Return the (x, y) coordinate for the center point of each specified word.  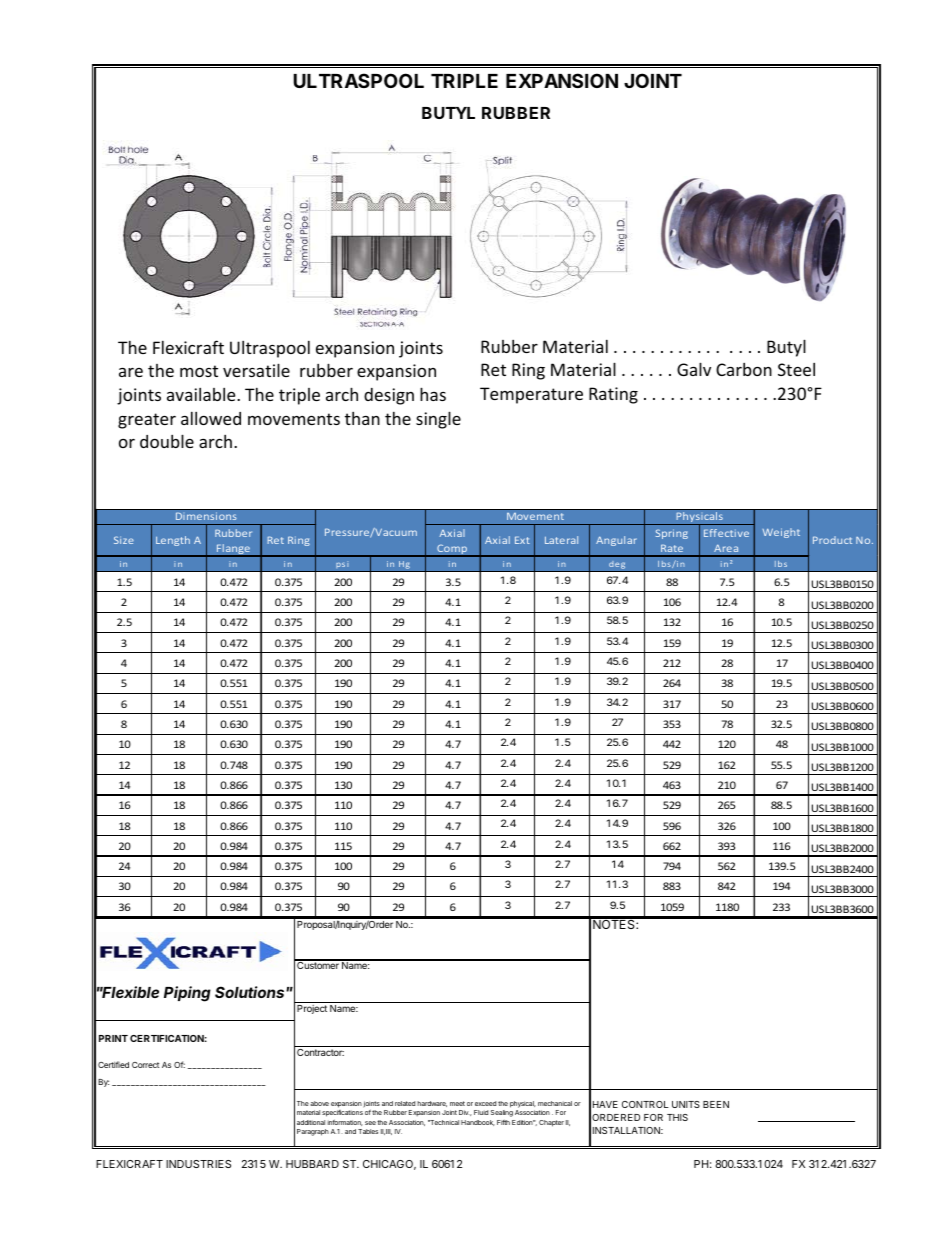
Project (312, 1009)
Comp (452, 550)
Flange (233, 550)
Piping (187, 994)
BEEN (716, 1104)
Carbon (744, 369)
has (433, 394)
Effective (726, 533)
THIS (677, 1117)
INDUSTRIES (198, 1164)
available (202, 394)
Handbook (478, 1123)
